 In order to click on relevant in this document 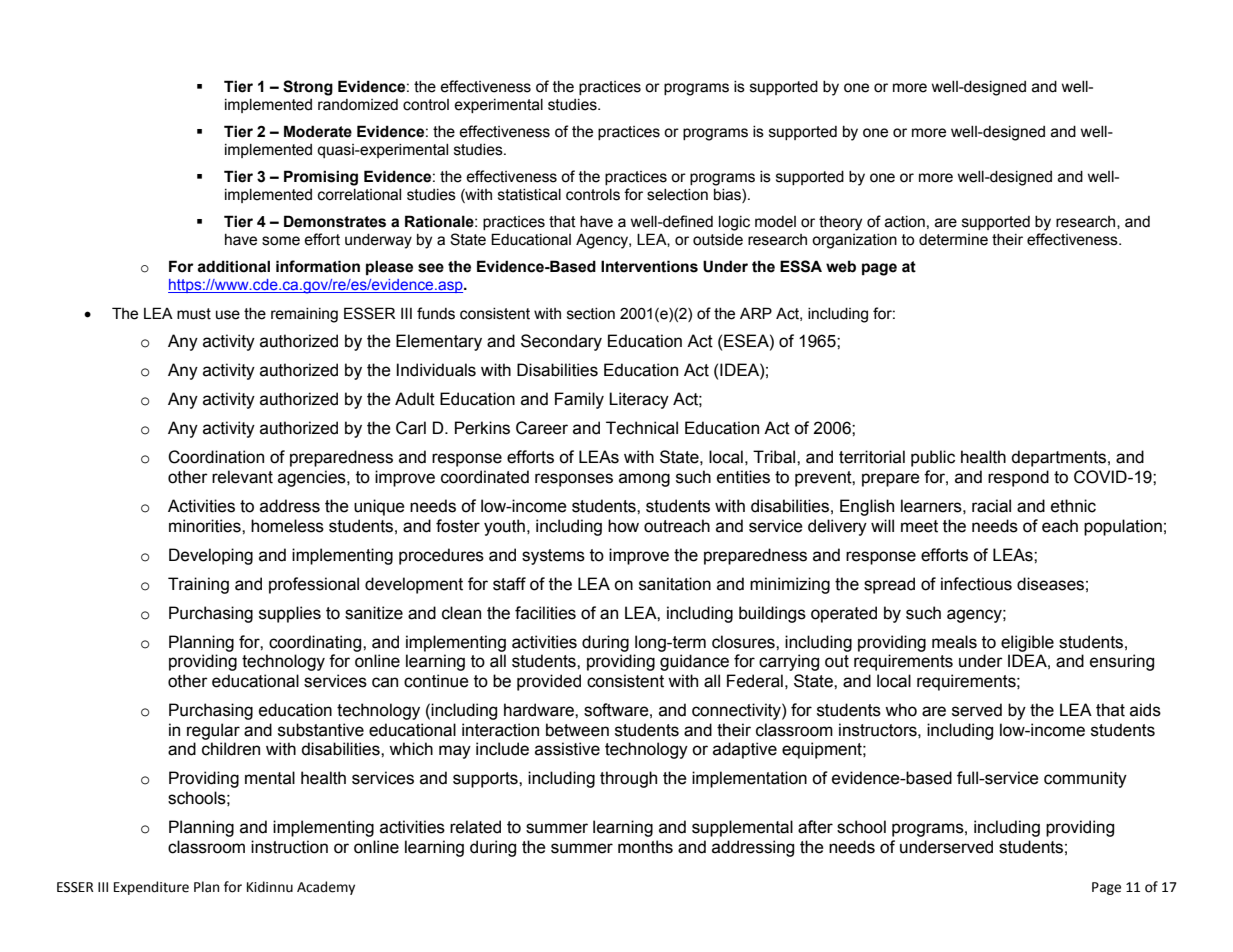, I will do `click(242, 477)`.
